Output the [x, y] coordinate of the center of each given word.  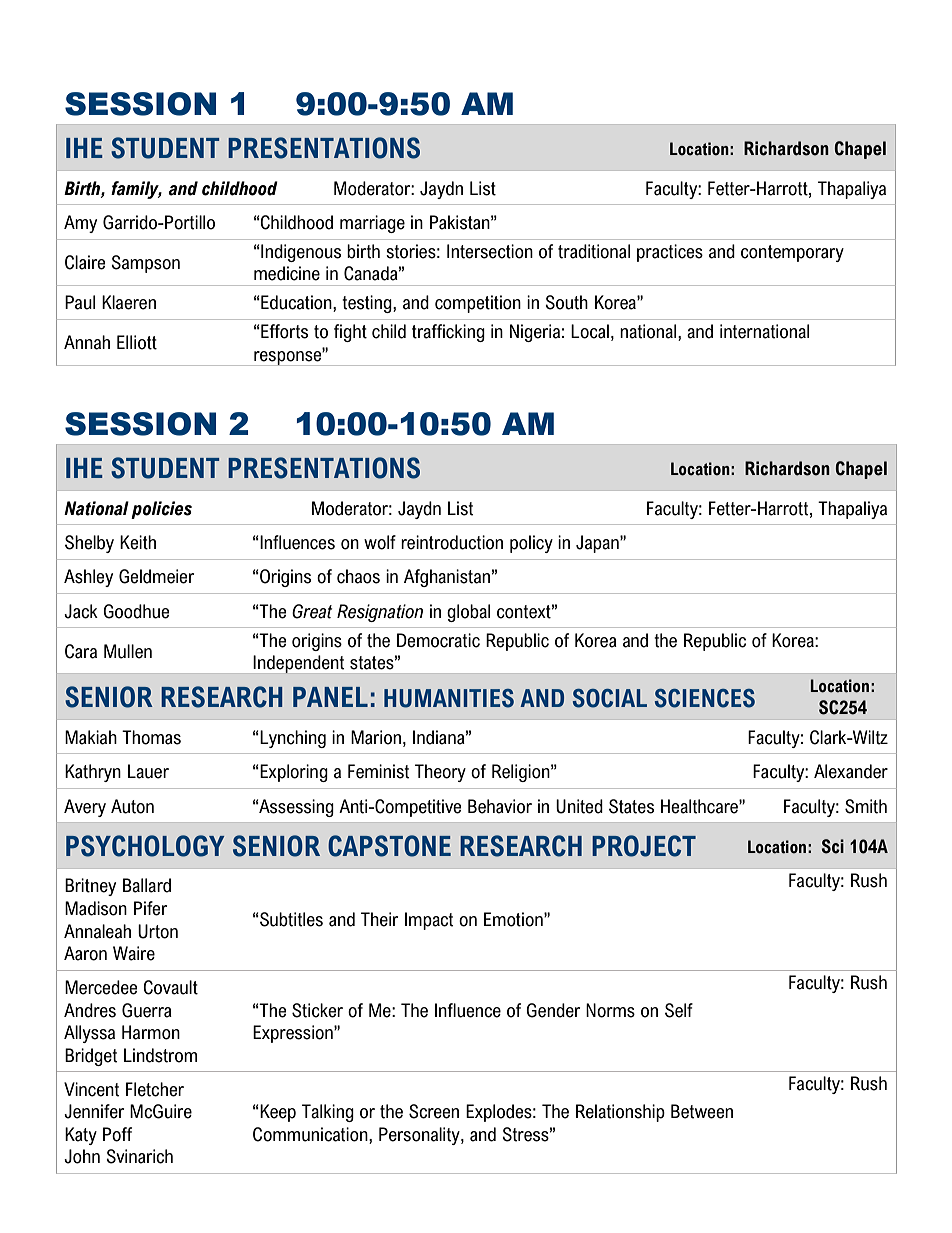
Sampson [145, 264]
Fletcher [155, 1089]
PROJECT [644, 846]
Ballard [147, 885]
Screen [434, 1111]
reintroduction [452, 542]
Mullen [128, 651]
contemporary [792, 253]
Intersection [490, 251]
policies [161, 510]
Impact [429, 921]
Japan [598, 544]
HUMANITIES [449, 698]
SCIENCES [705, 698]
